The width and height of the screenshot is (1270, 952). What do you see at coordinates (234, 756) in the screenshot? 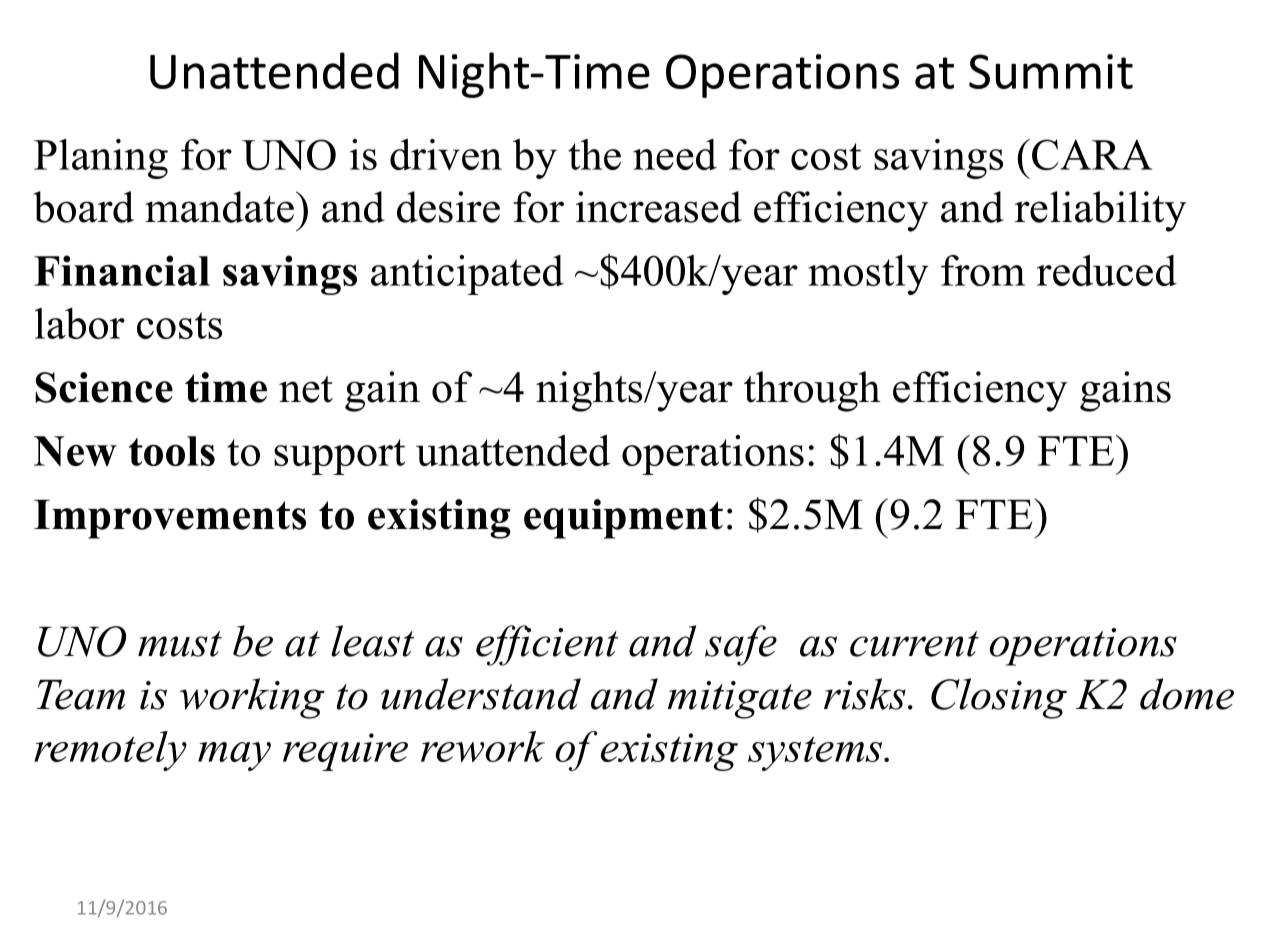
I see `may` at bounding box center [234, 756].
